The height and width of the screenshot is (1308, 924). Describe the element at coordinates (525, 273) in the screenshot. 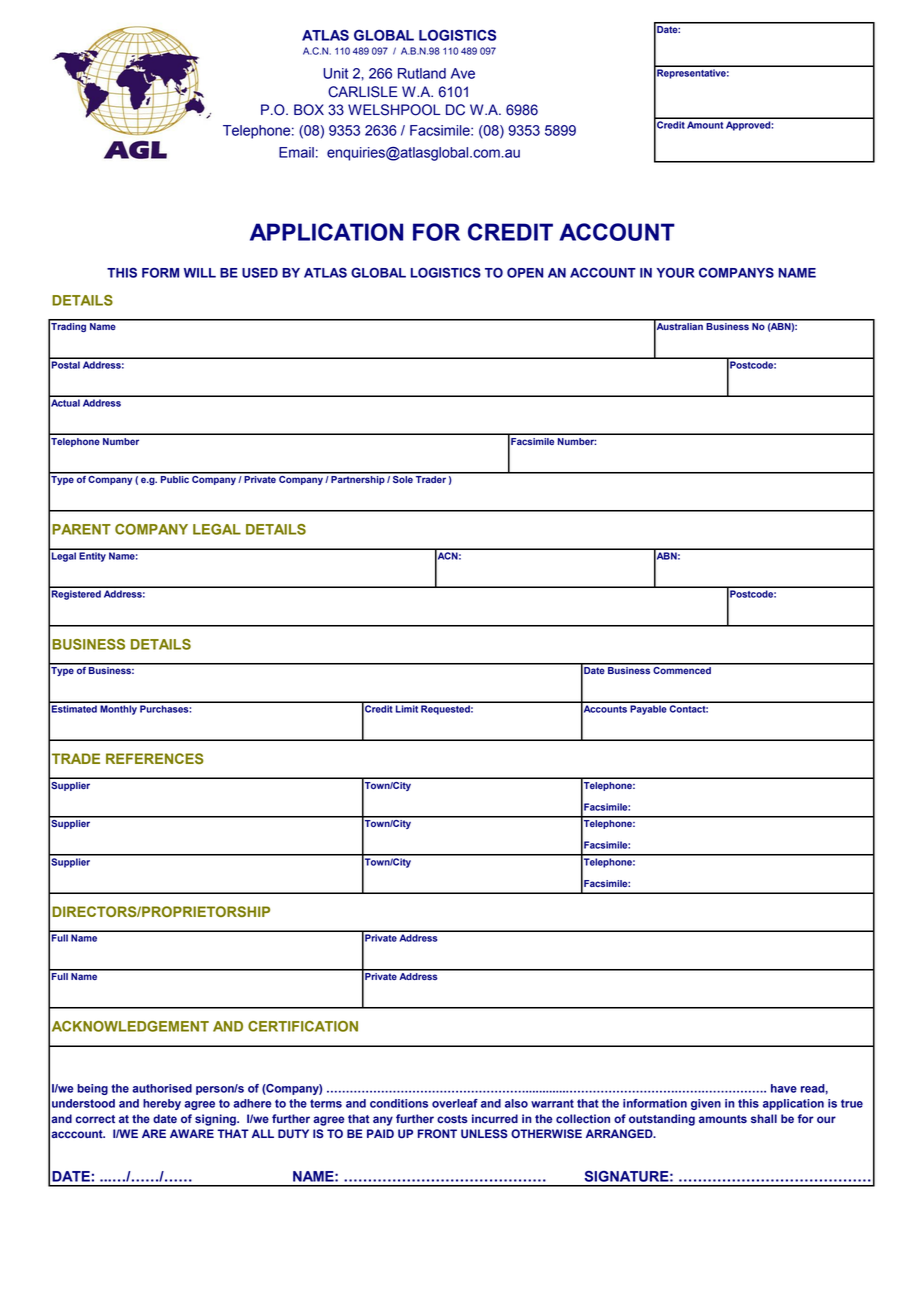

I see `OPEN` at that location.
